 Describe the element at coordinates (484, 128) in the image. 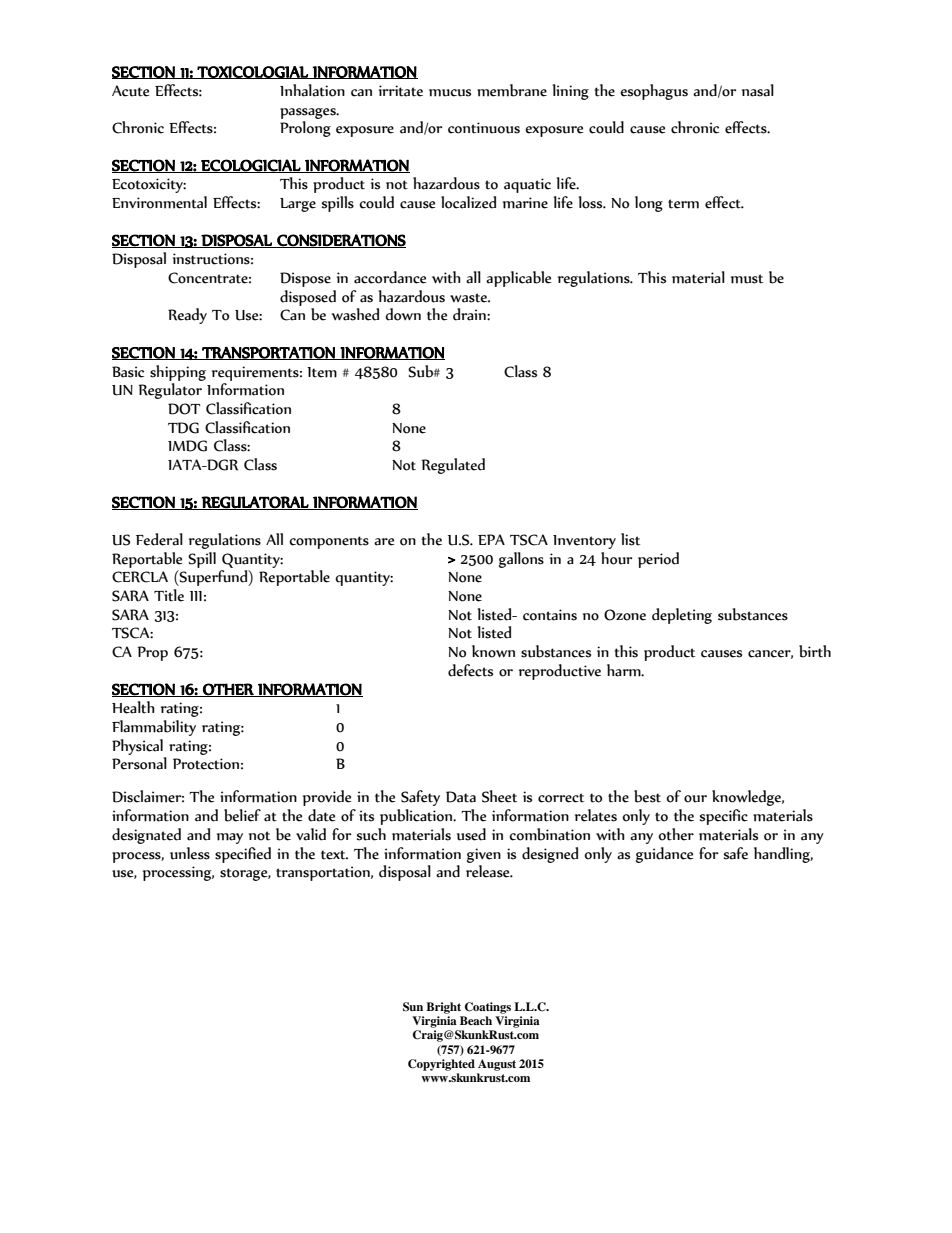

I see `continuous` at that location.
